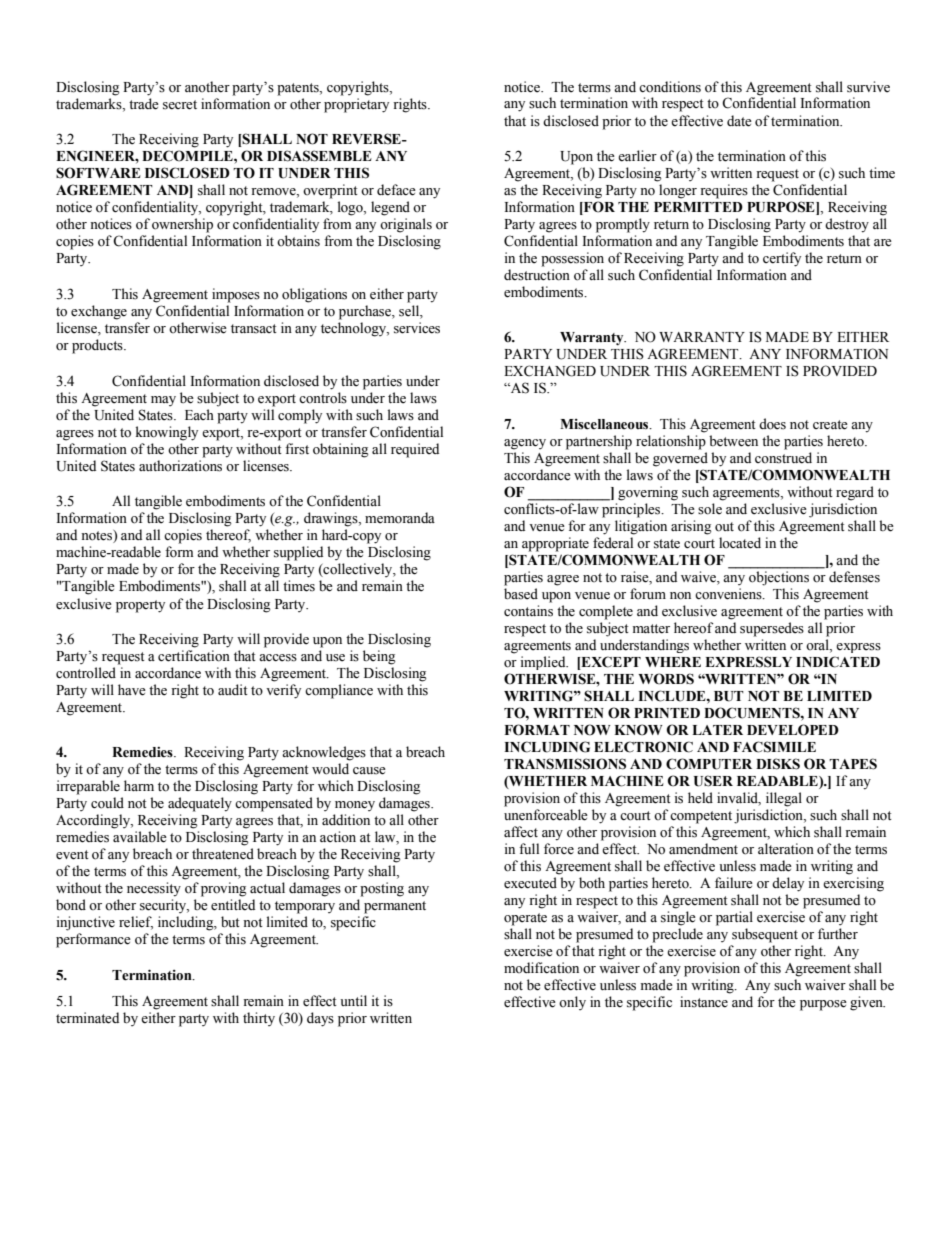 The width and height of the screenshot is (952, 1233). I want to click on terminated, so click(87, 1018).
